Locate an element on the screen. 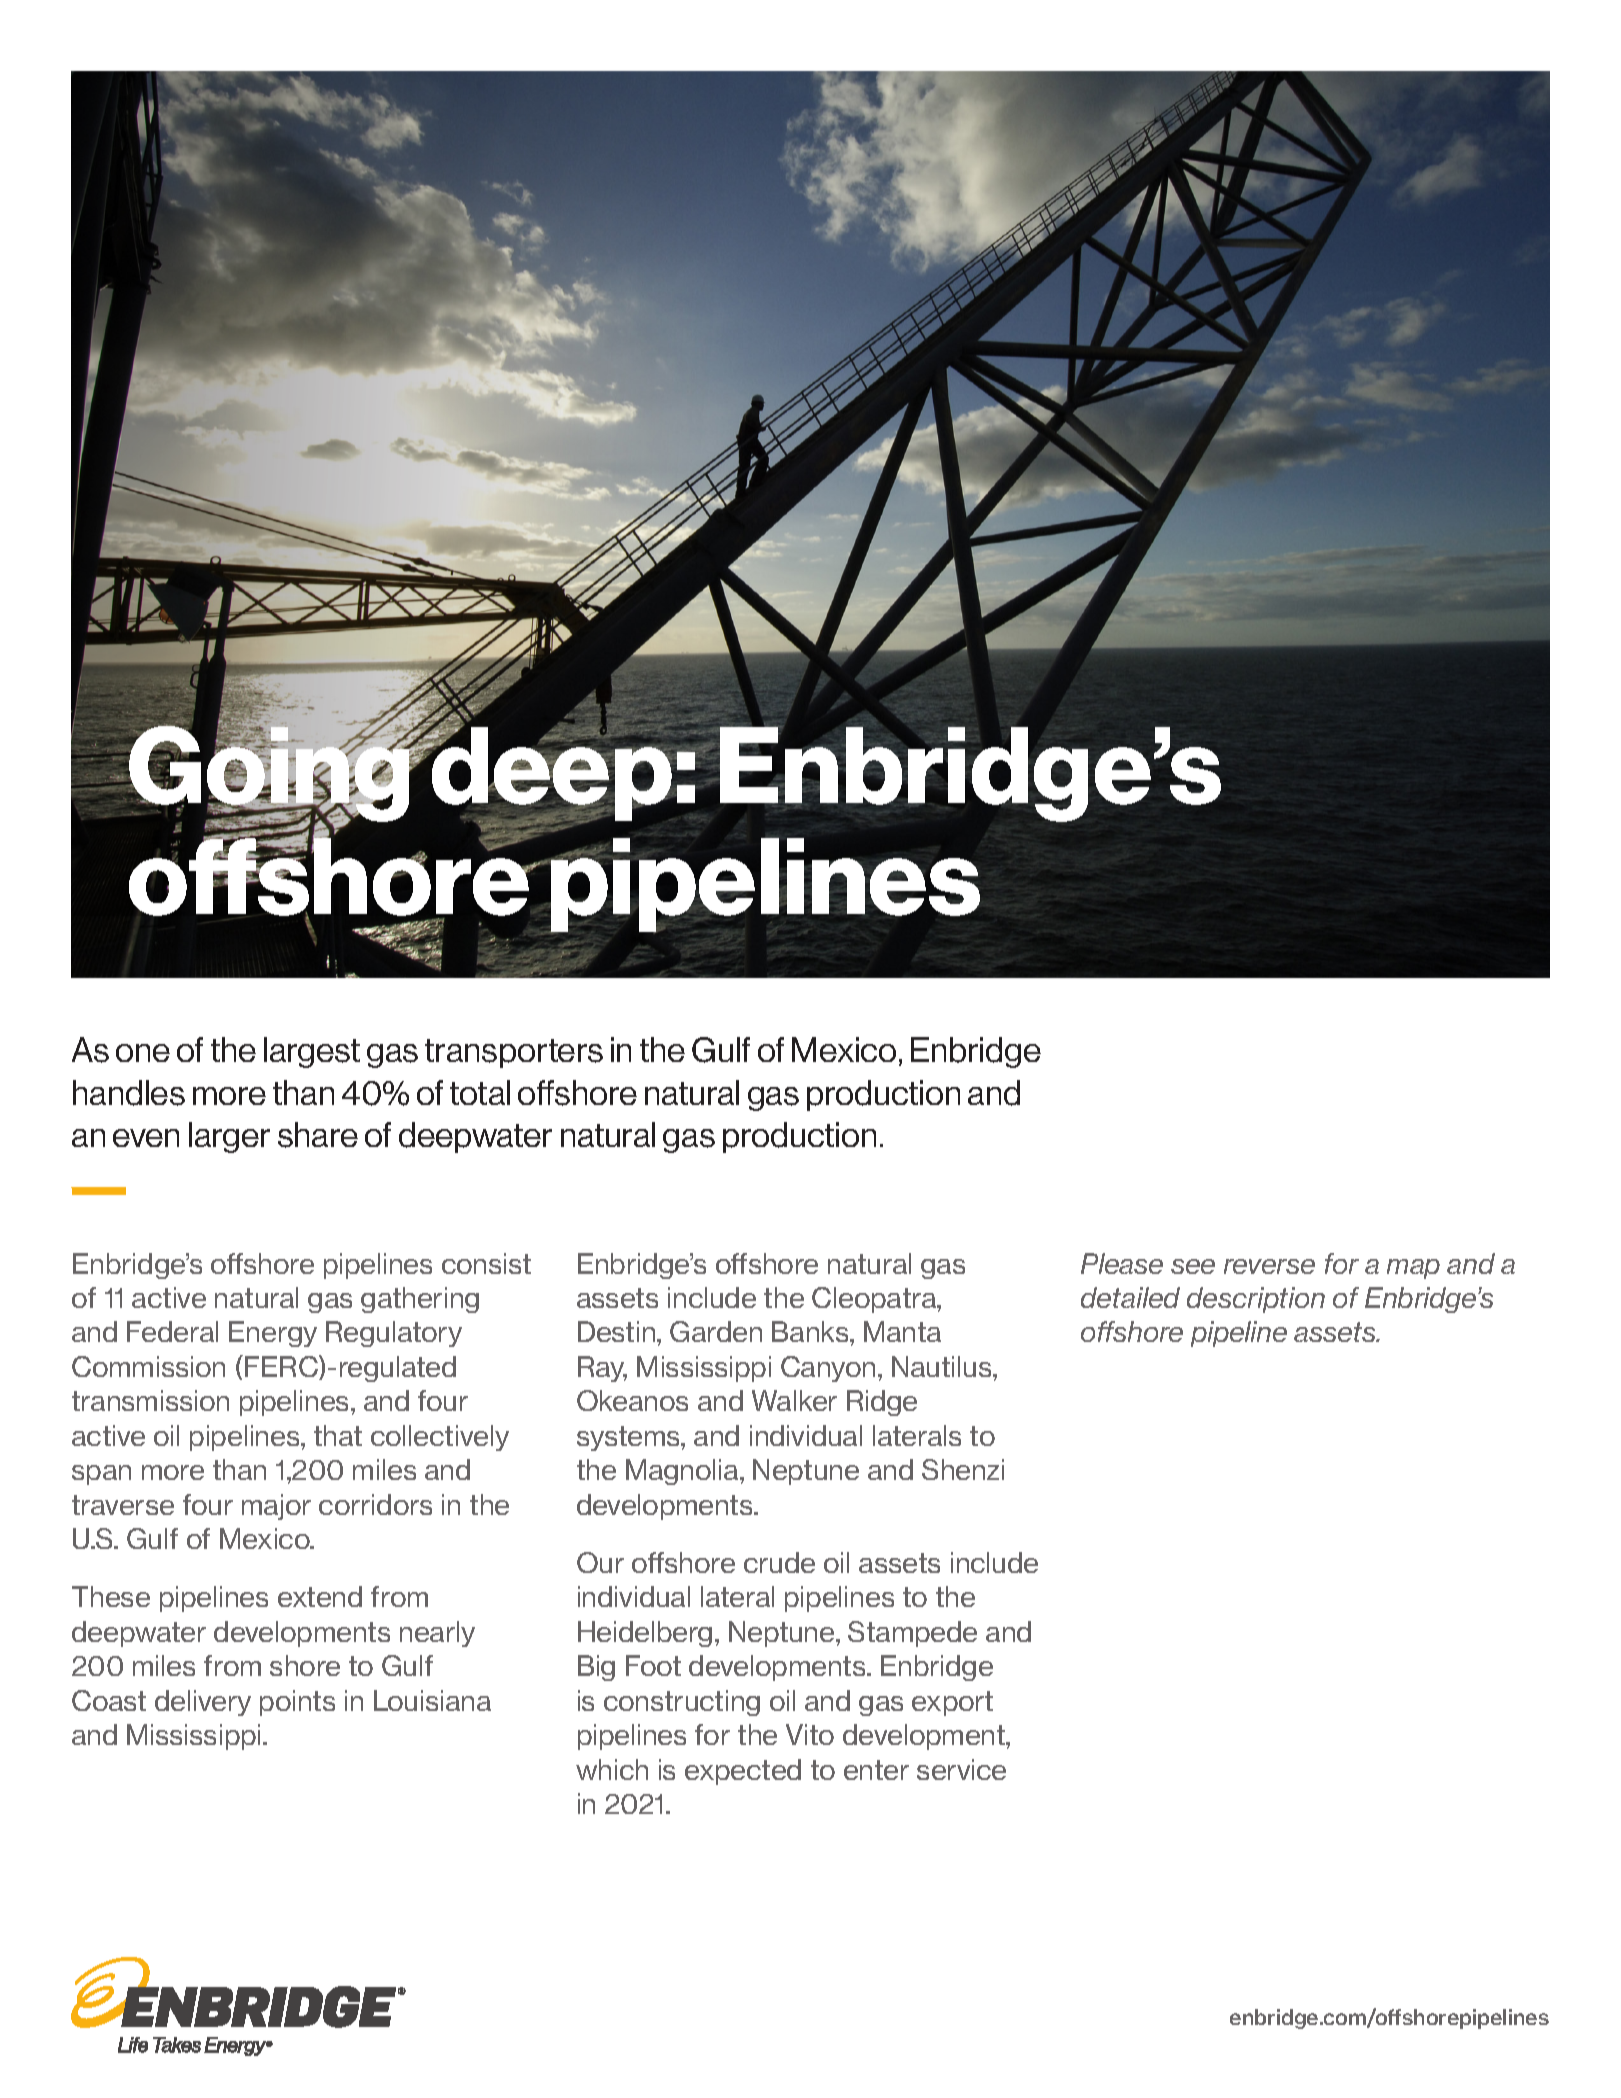 This screenshot has width=1621, height=2098. reverse is located at coordinates (1269, 1266).
